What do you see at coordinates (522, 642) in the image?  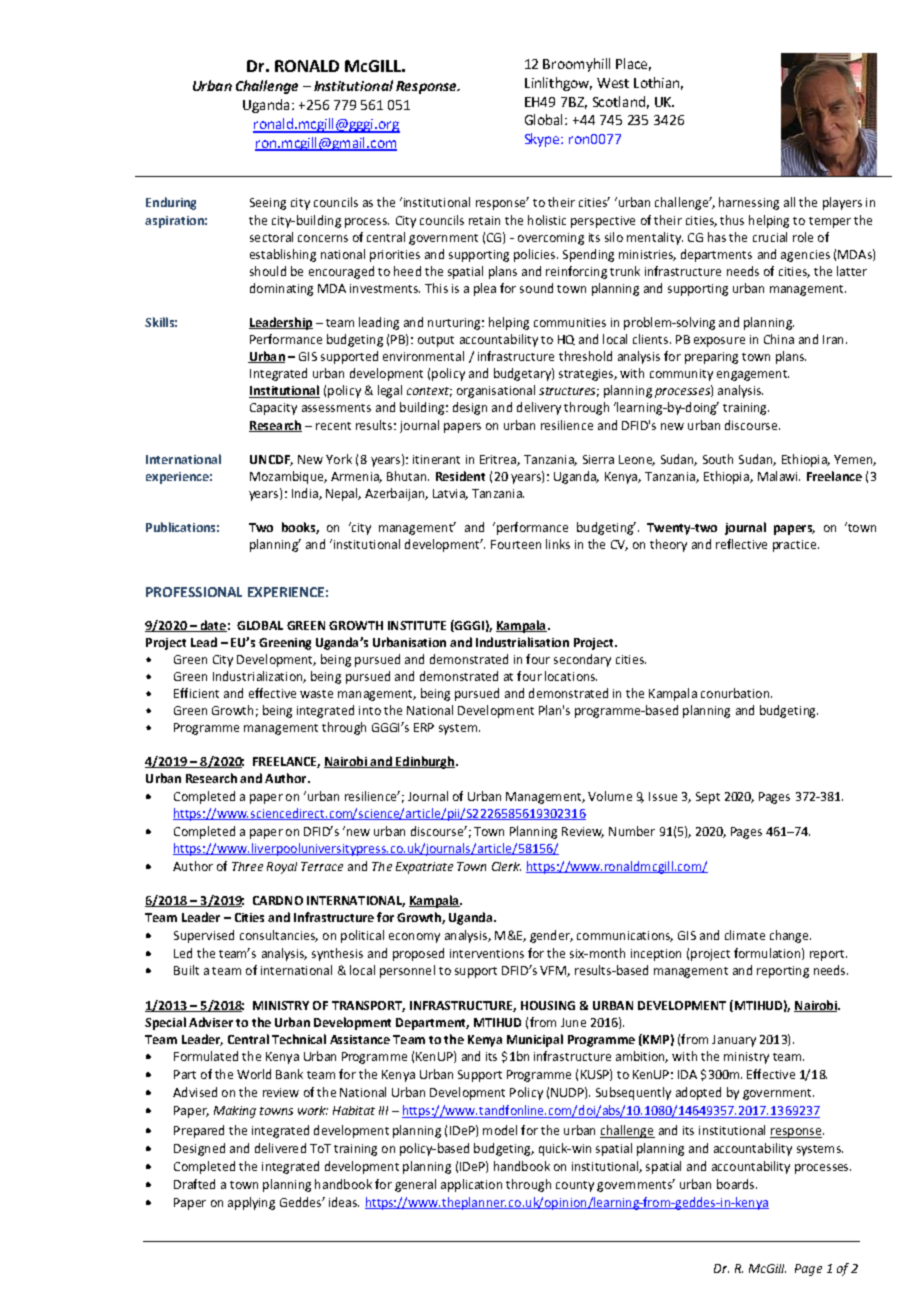 I see `Industrialisation` at bounding box center [522, 642].
